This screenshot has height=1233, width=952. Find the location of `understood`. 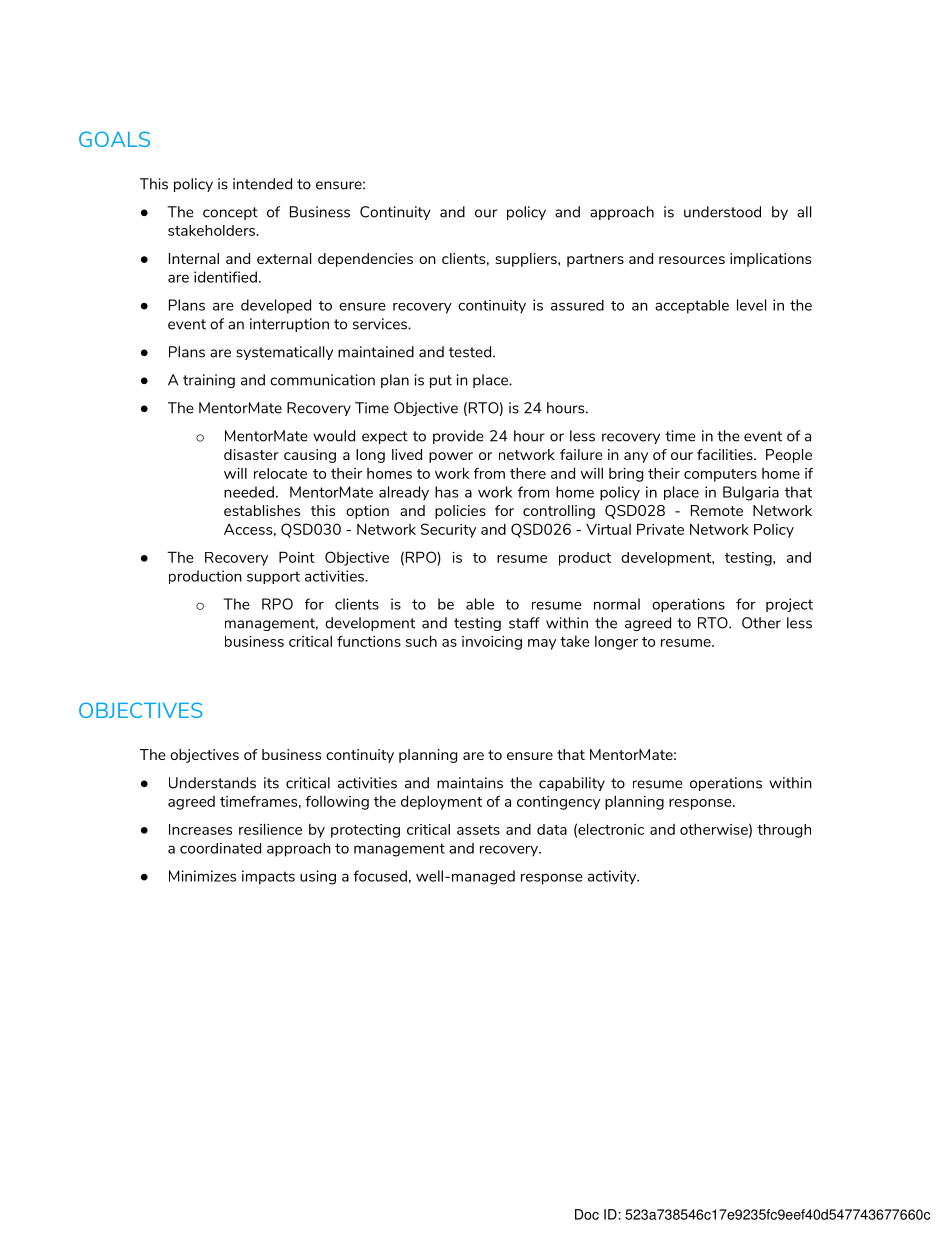

understood is located at coordinates (722, 212).
